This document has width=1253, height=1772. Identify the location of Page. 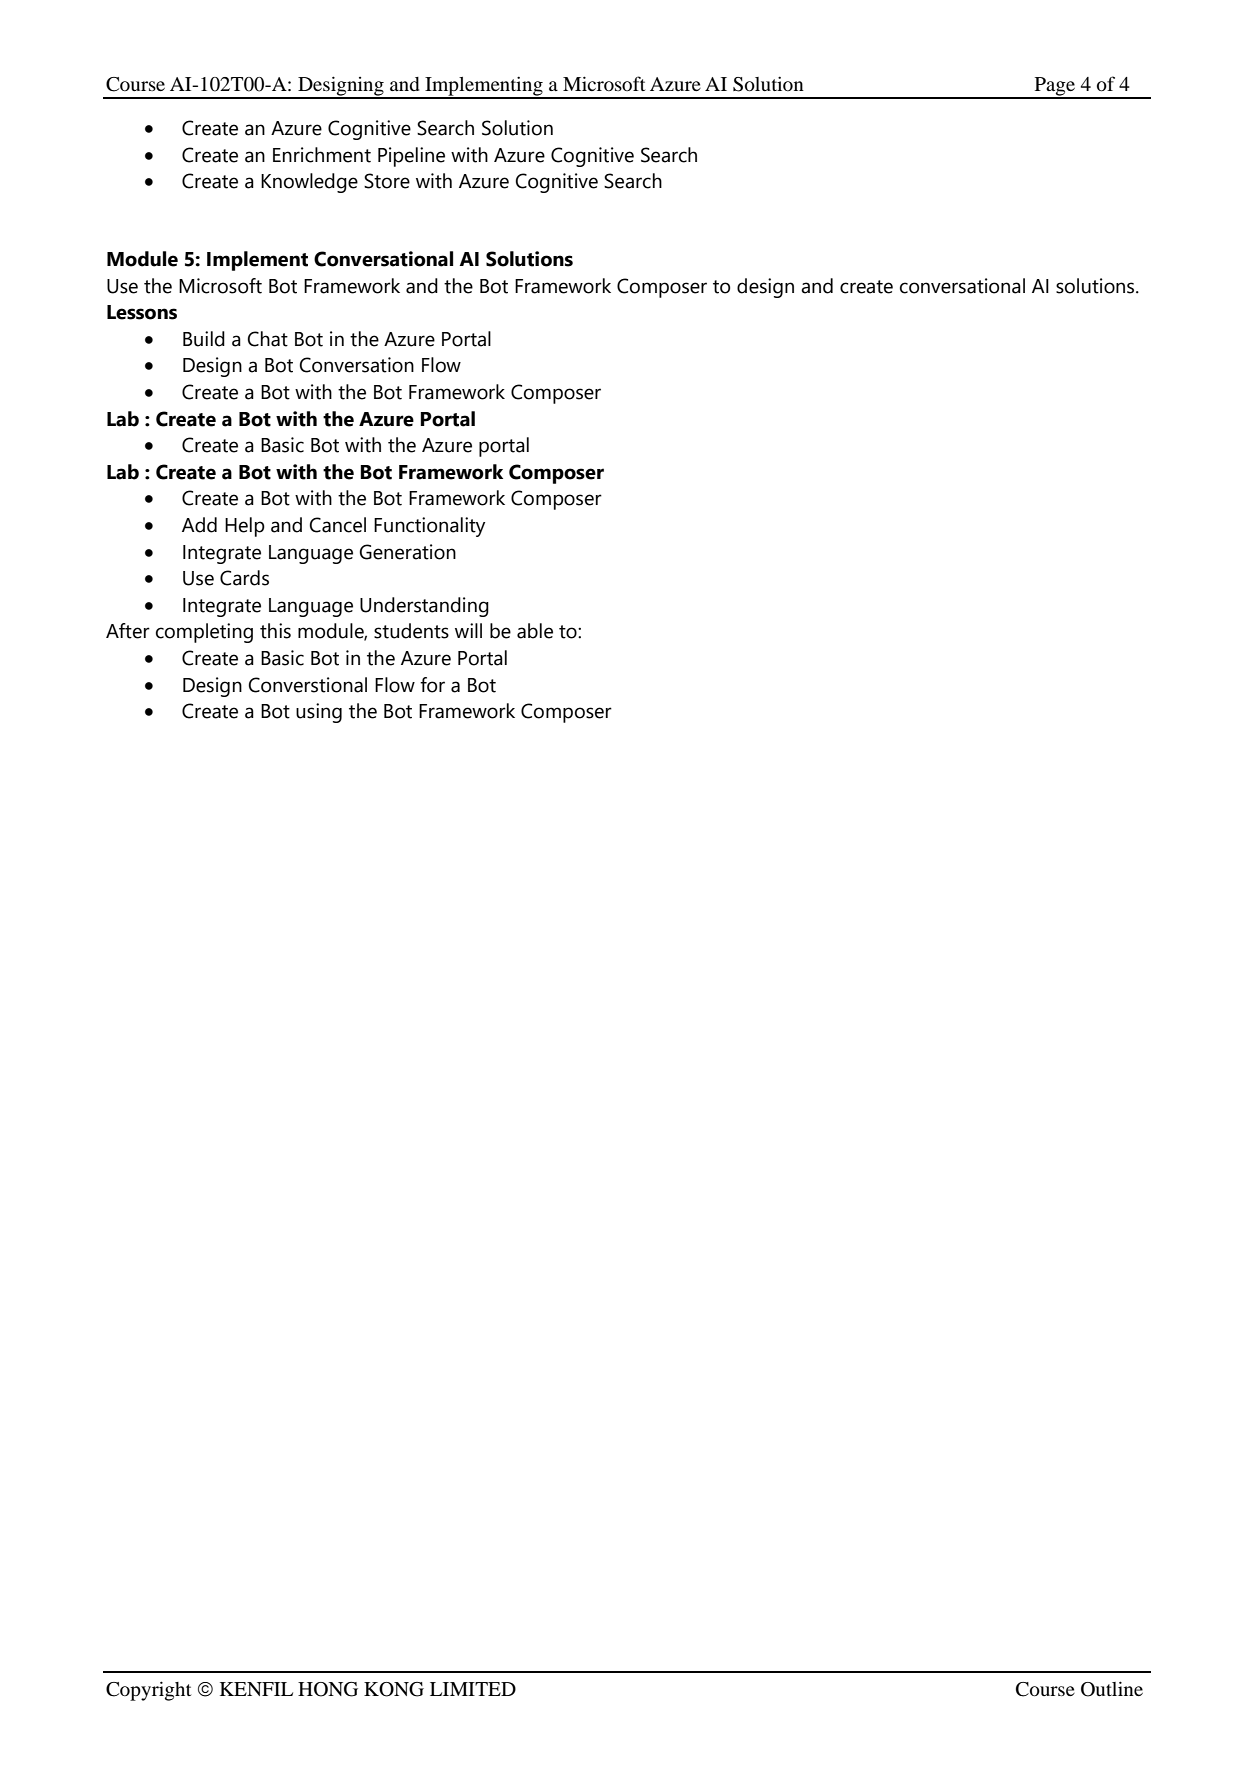
(1054, 87).
